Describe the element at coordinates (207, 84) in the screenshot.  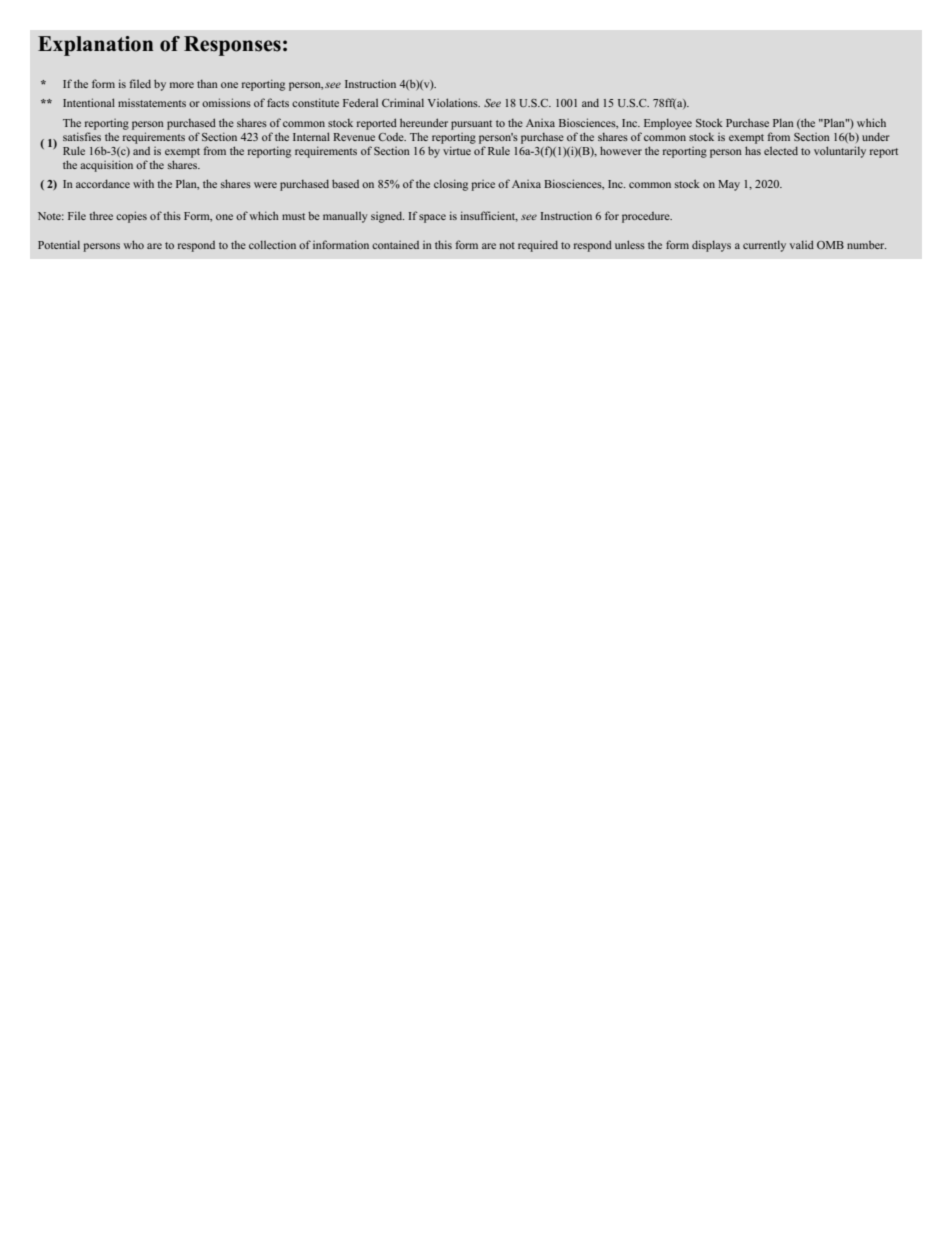
I see `than` at that location.
